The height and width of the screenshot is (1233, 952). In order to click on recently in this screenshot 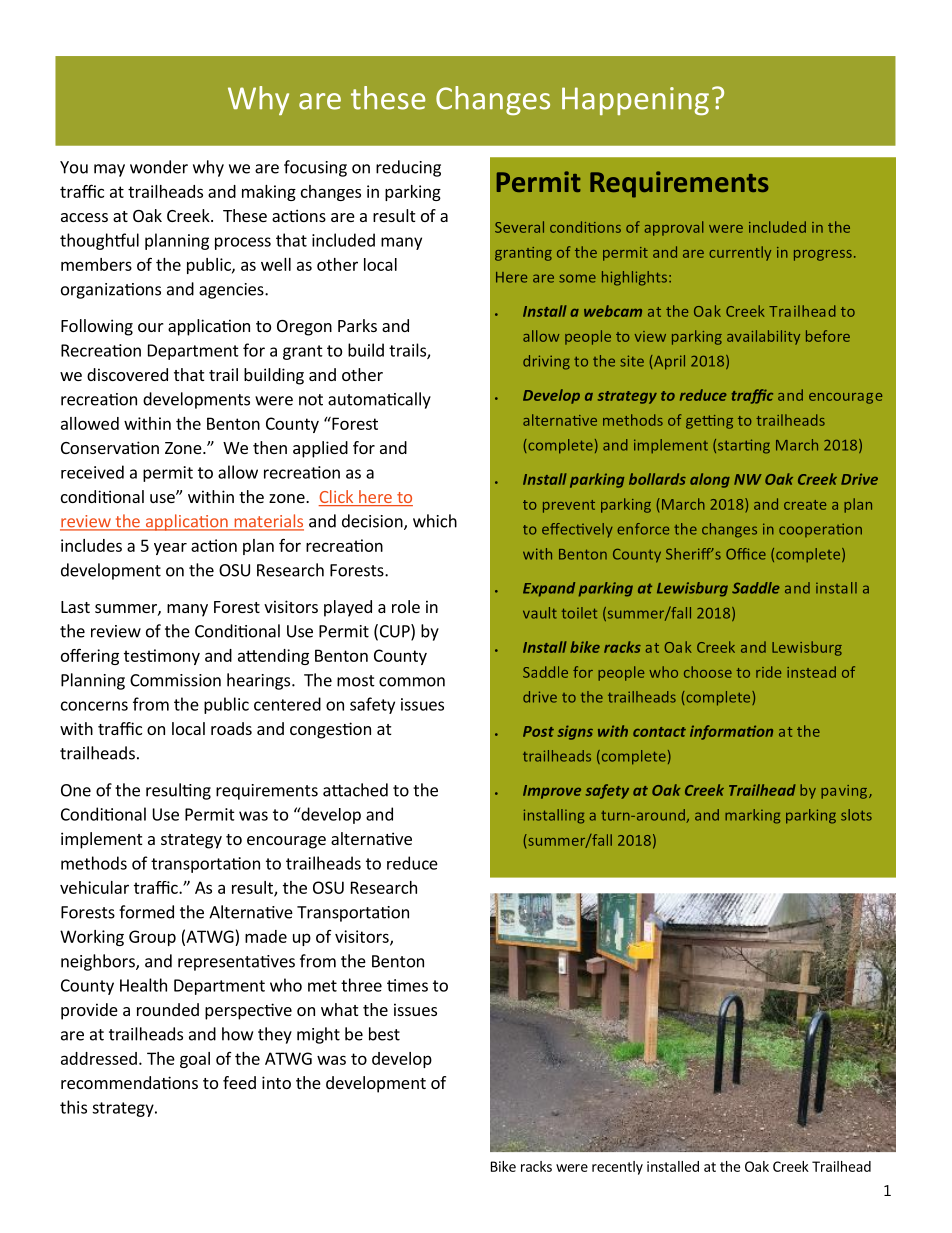, I will do `click(617, 1168)`.
